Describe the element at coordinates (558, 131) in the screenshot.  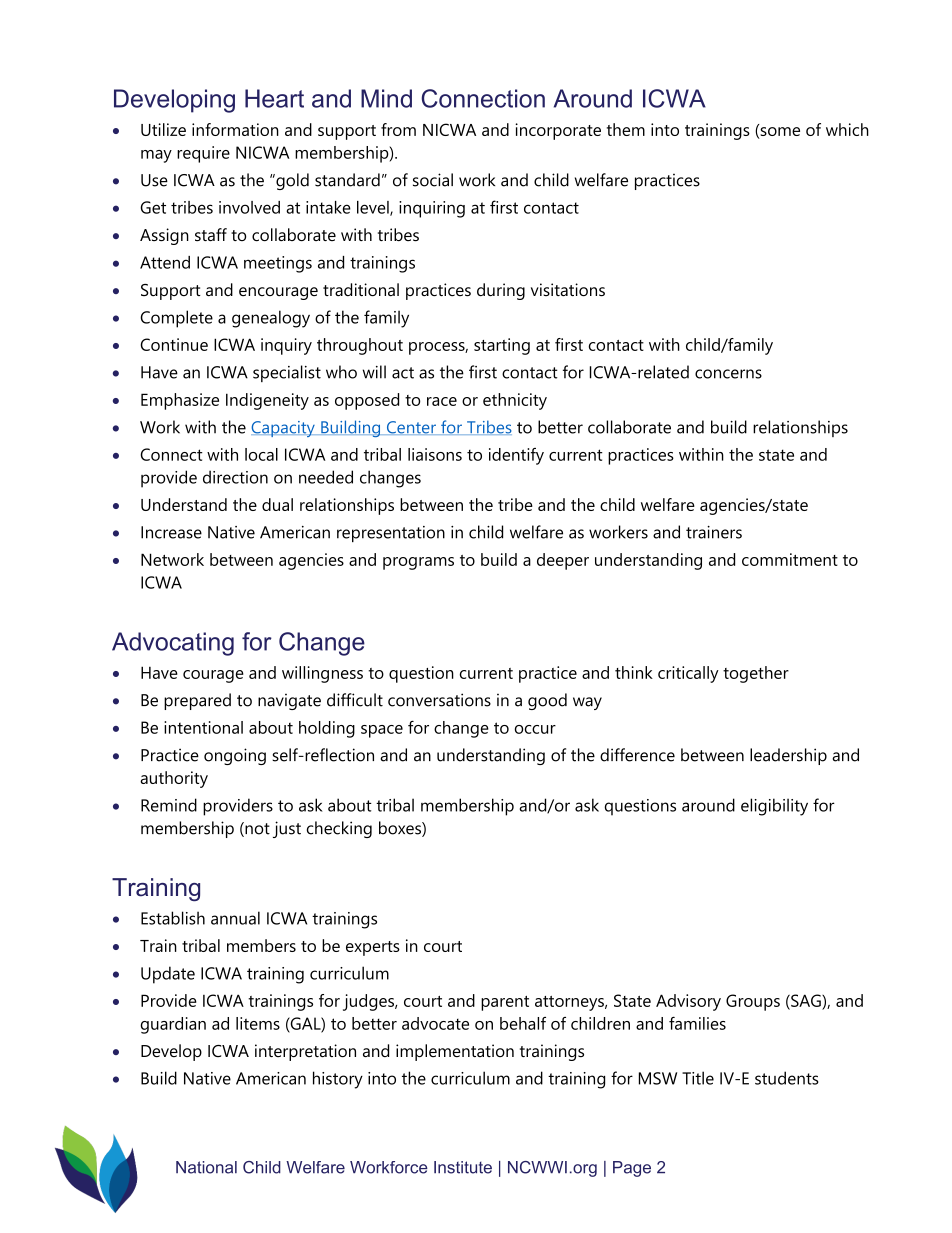
I see `incorporate` at that location.
